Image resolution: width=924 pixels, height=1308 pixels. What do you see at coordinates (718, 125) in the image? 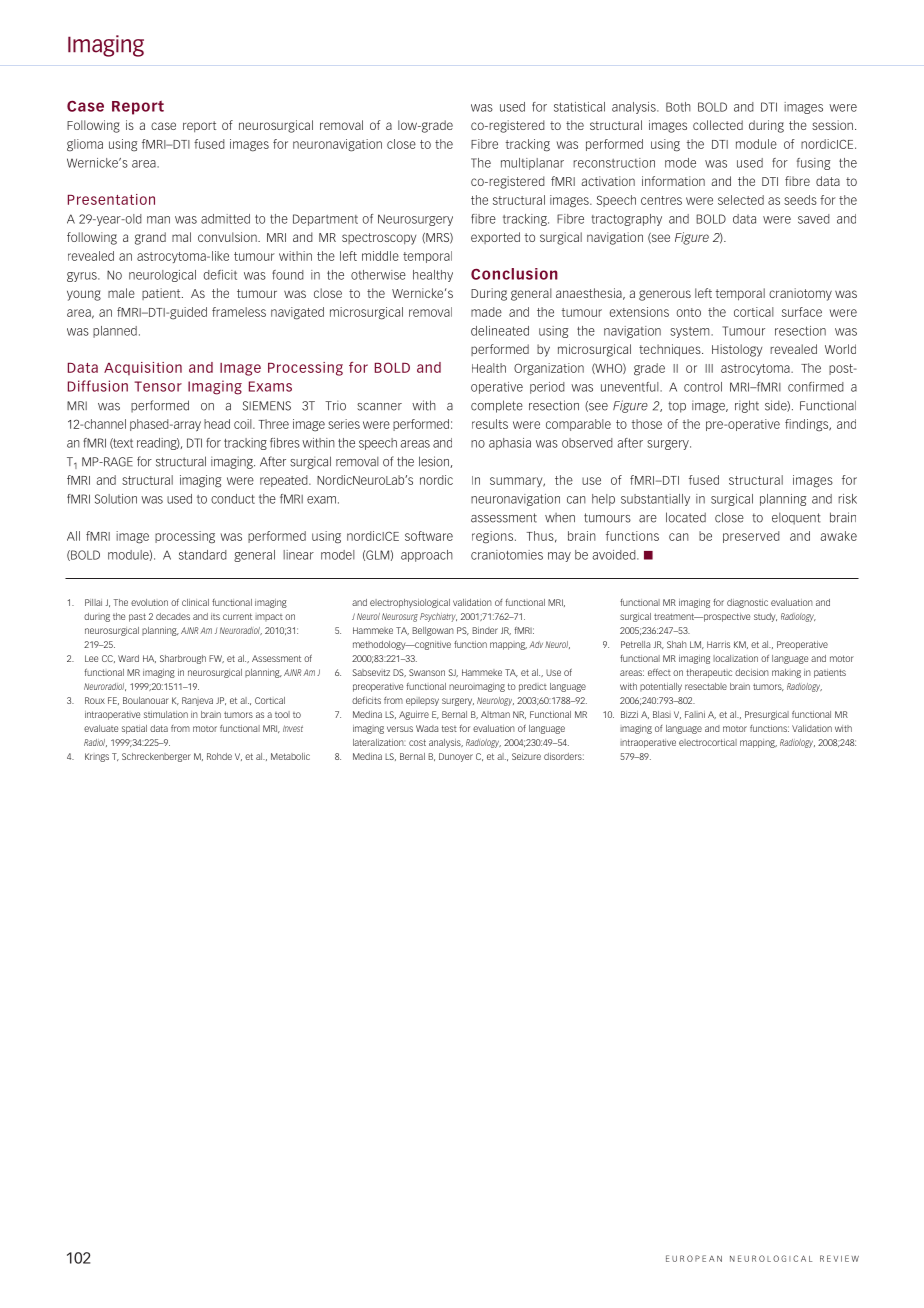
I see `collected` at bounding box center [718, 125].
